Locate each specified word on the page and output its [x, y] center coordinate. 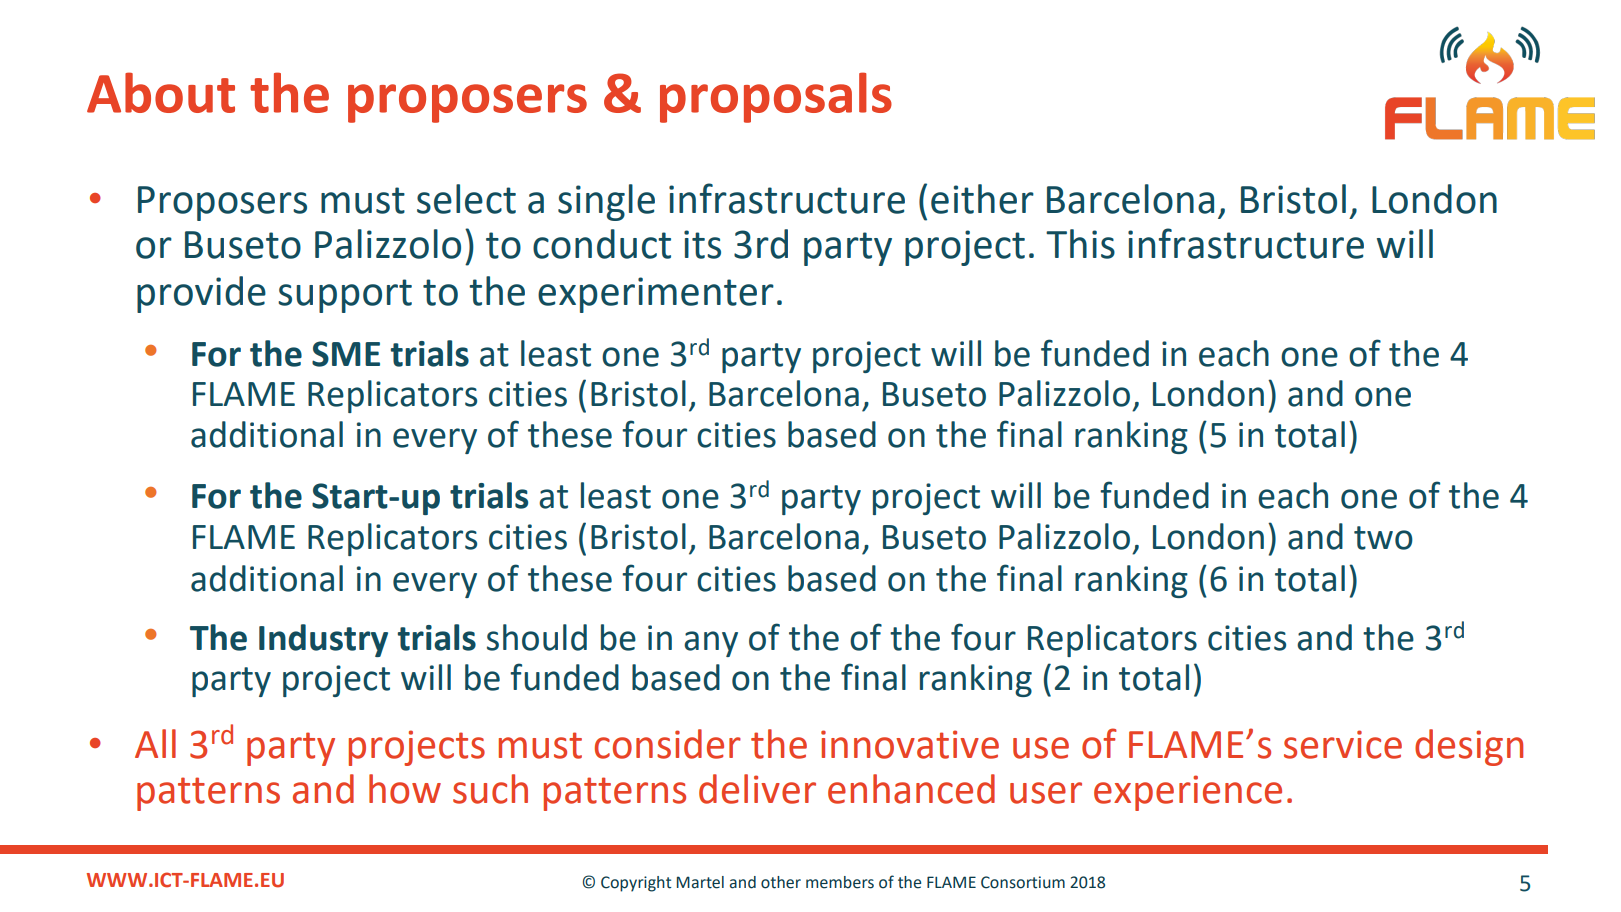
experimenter [656, 295]
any [711, 644]
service [1343, 744]
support [345, 296]
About [161, 92]
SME [346, 354]
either [982, 199]
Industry [323, 640]
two [1383, 538]
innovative [910, 744]
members [840, 882]
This [1080, 244]
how [405, 789]
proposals [776, 97]
